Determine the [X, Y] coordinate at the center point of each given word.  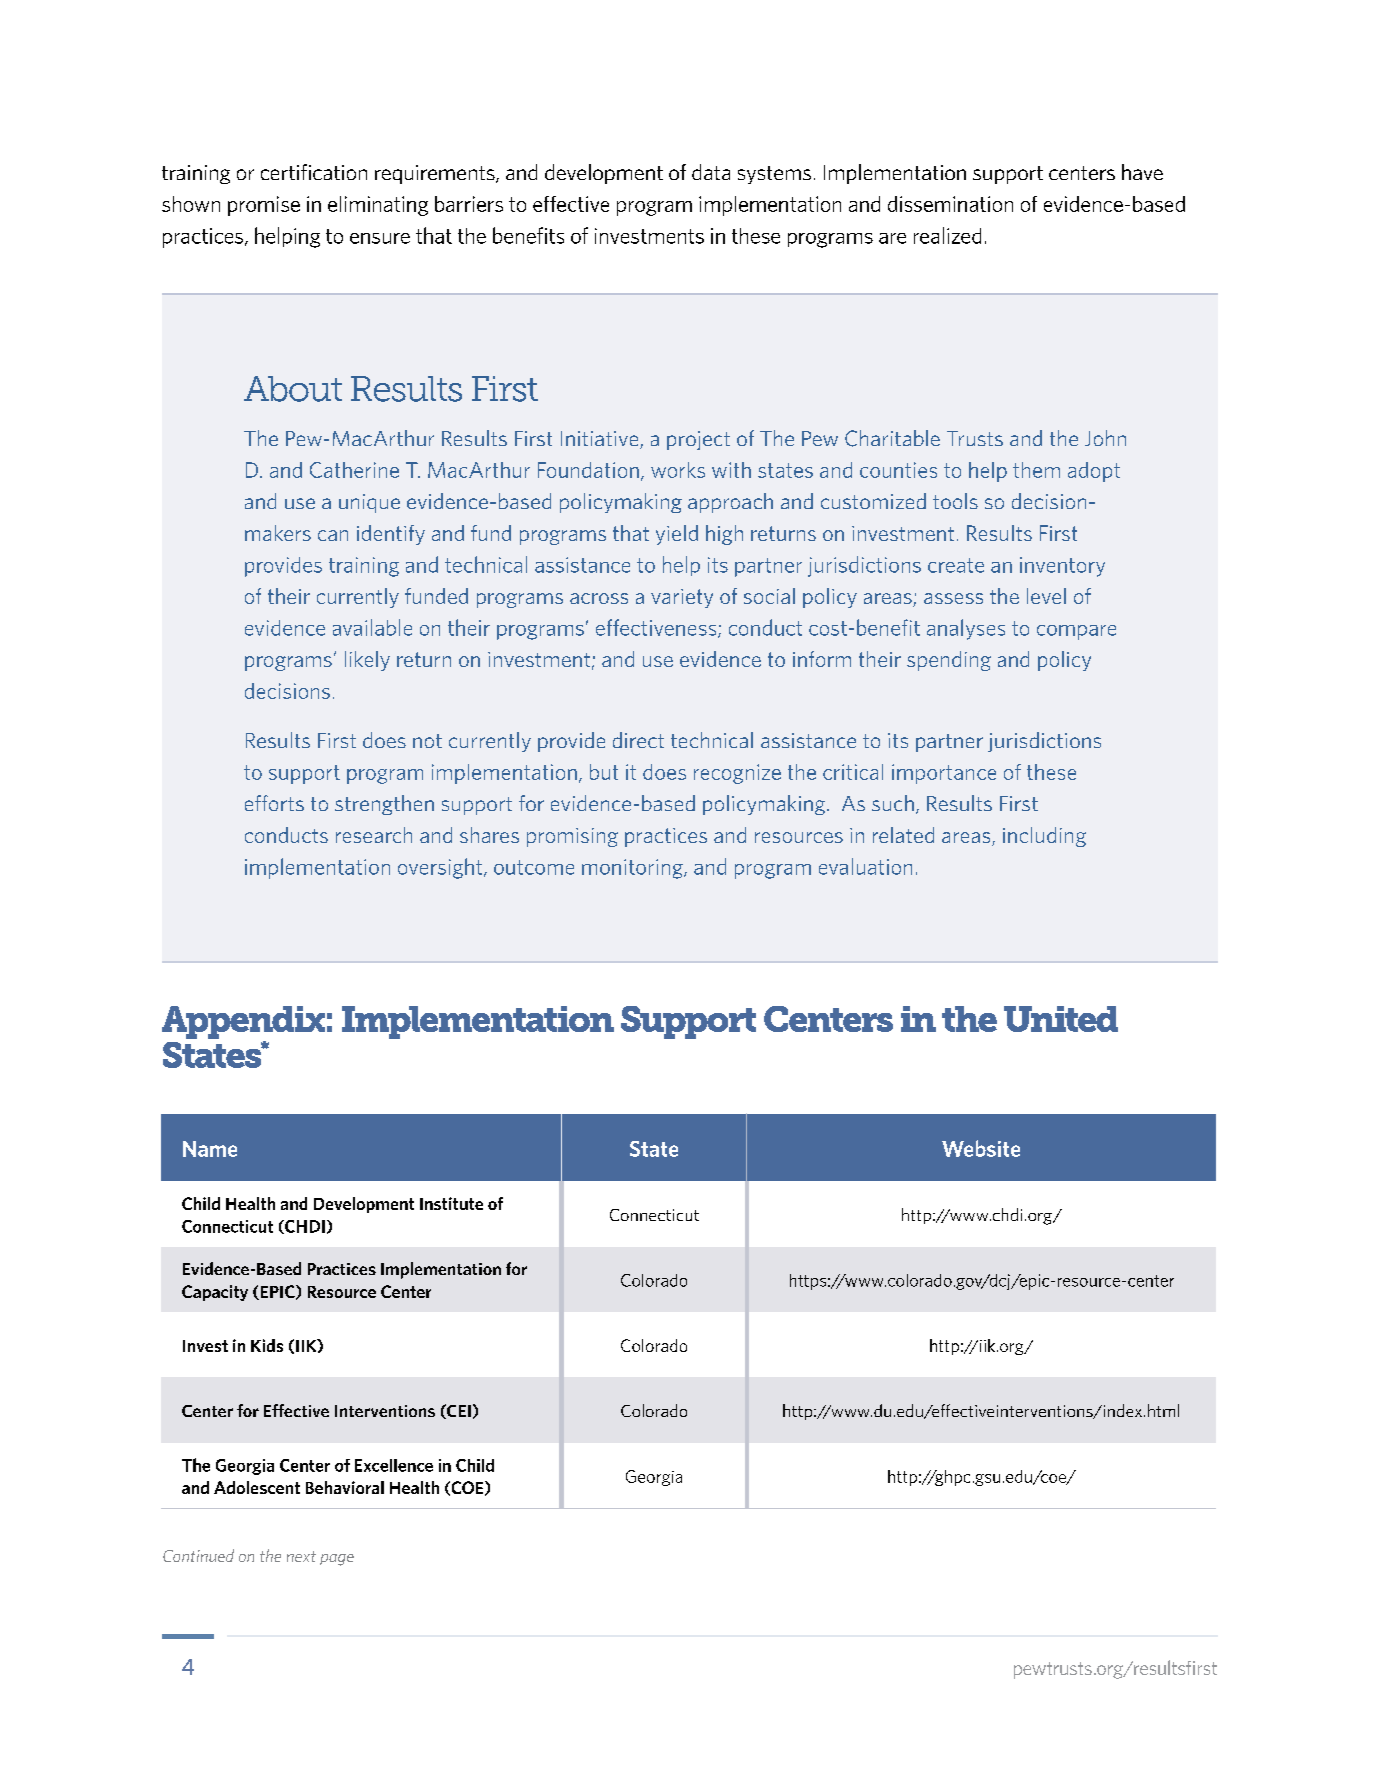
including [1044, 837]
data [711, 172]
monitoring [633, 869]
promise [264, 206]
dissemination [950, 204]
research [374, 835]
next [301, 1556]
